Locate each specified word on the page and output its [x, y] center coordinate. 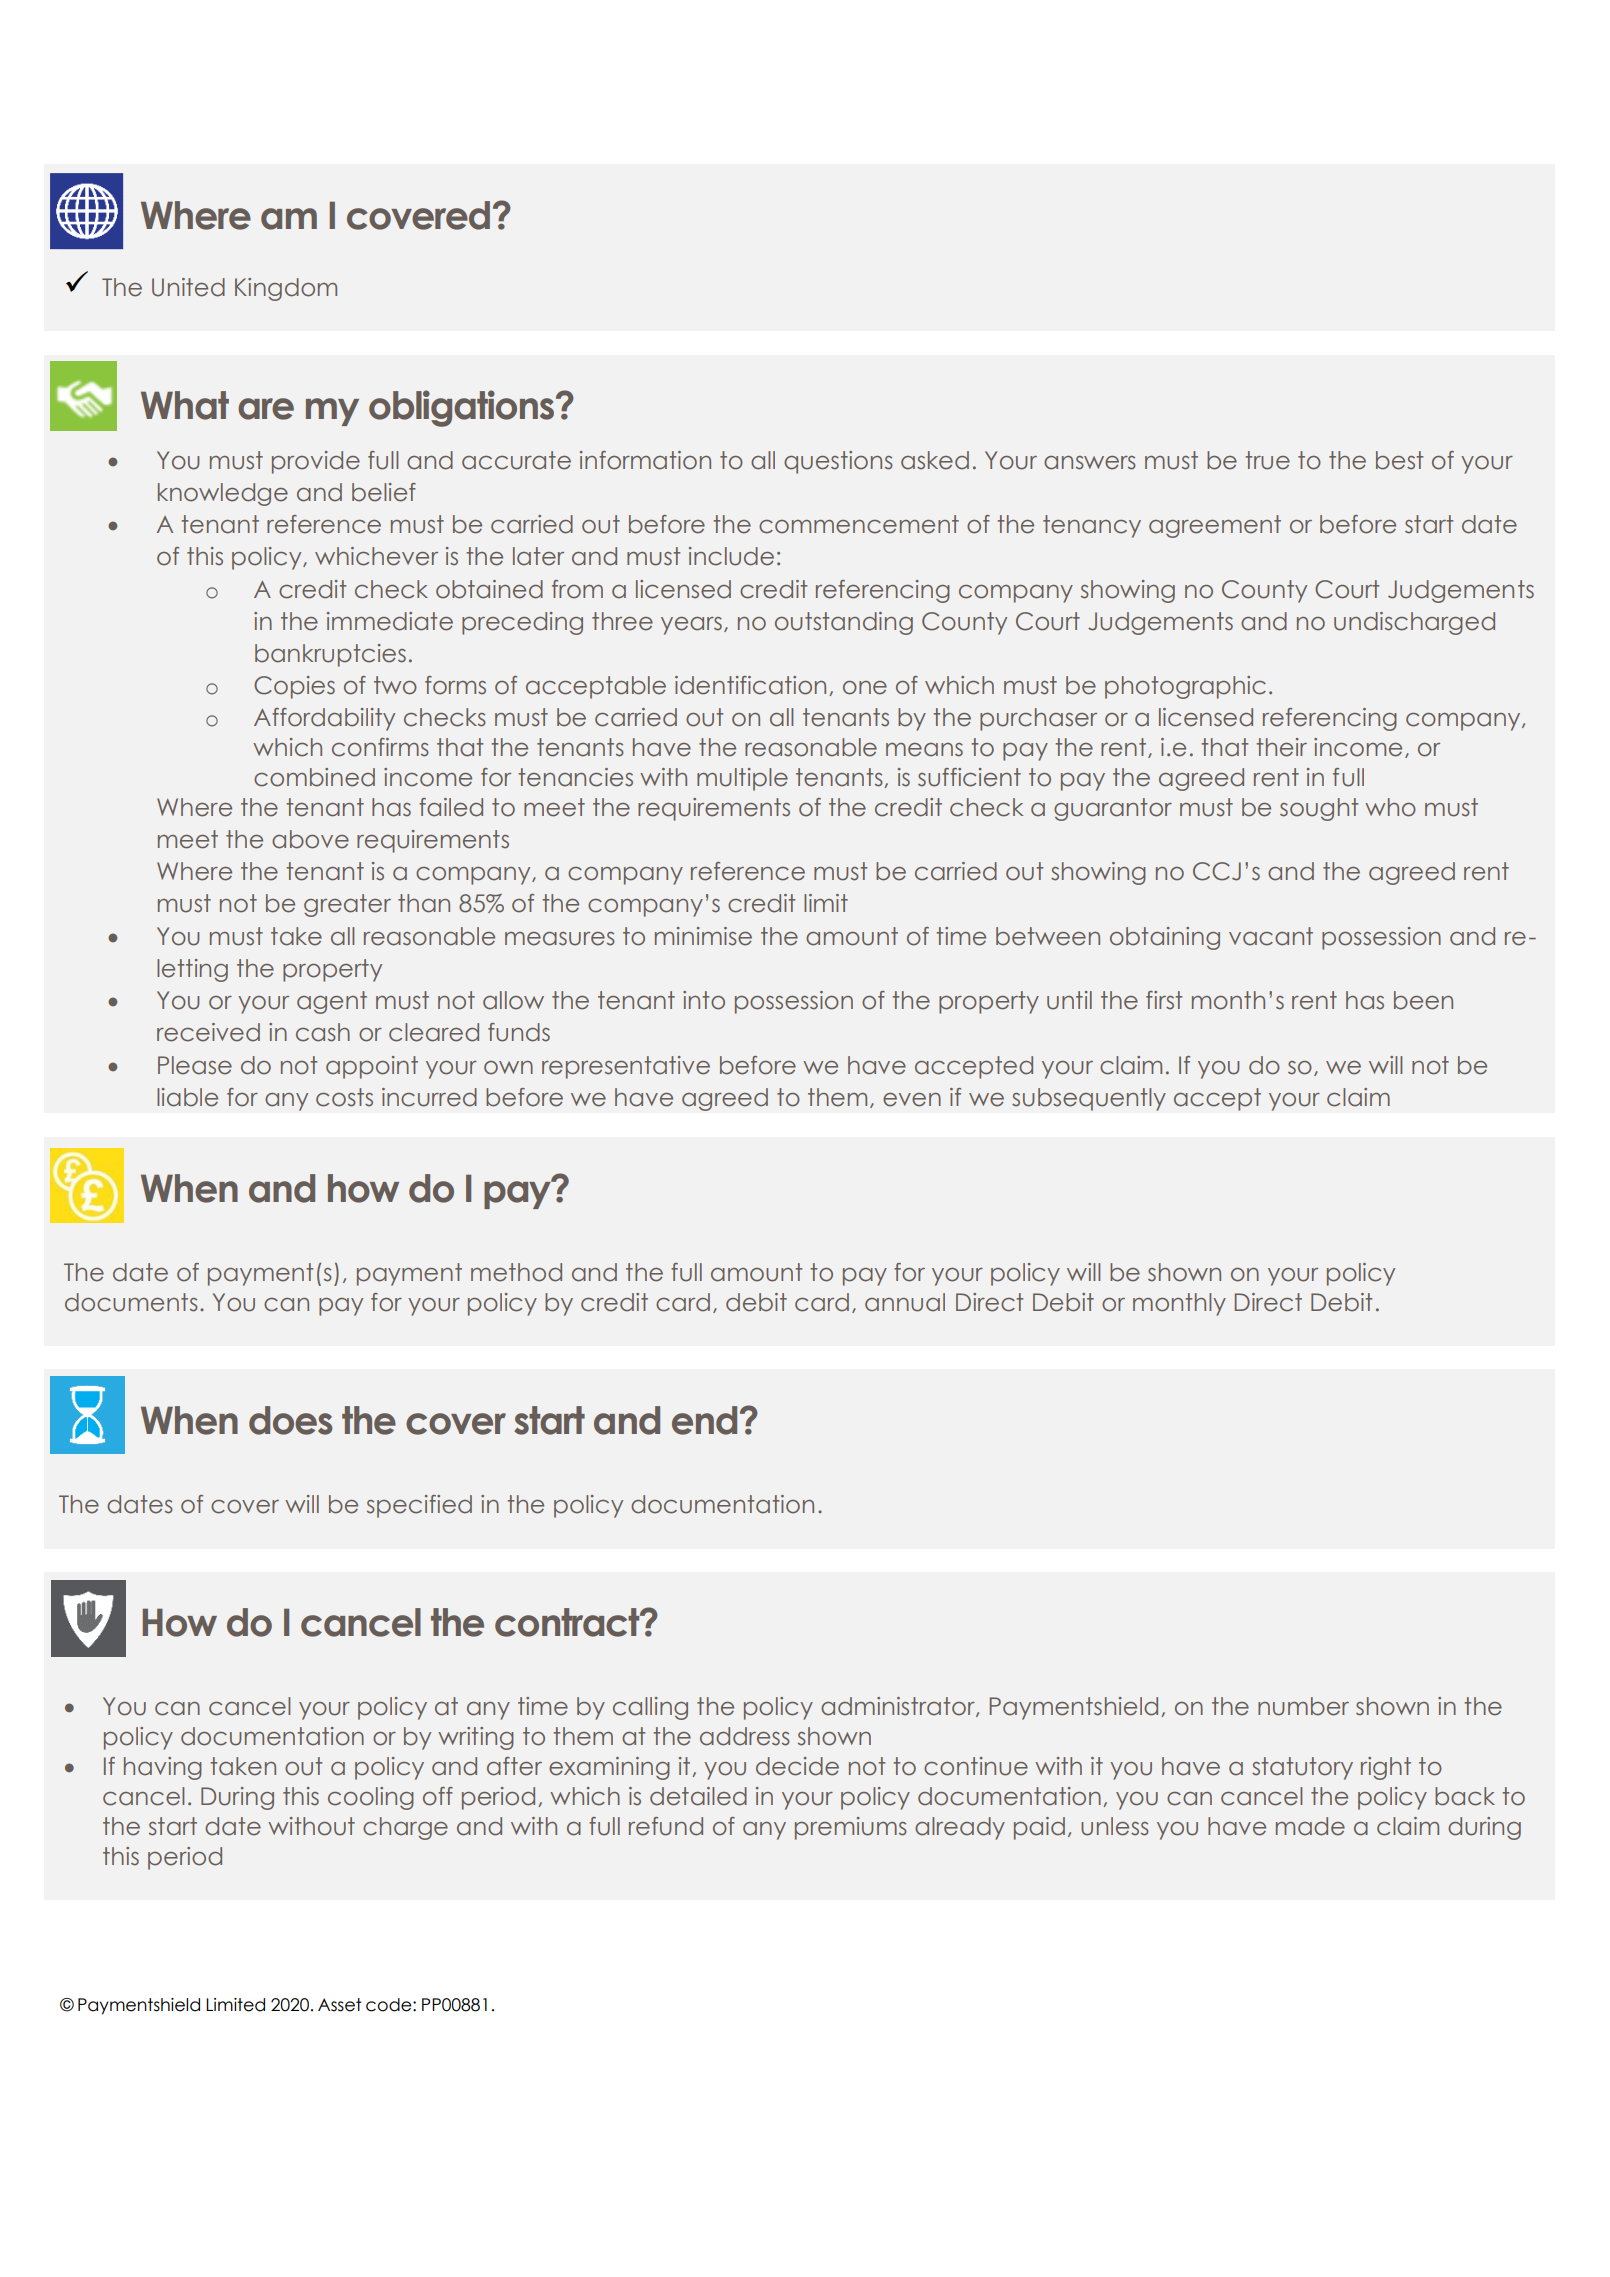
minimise [703, 936]
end [704, 1420]
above [310, 839]
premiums [851, 1828]
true [1267, 460]
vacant [1271, 936]
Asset [340, 2005]
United [188, 287]
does [290, 1420]
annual [905, 1302]
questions [838, 462]
